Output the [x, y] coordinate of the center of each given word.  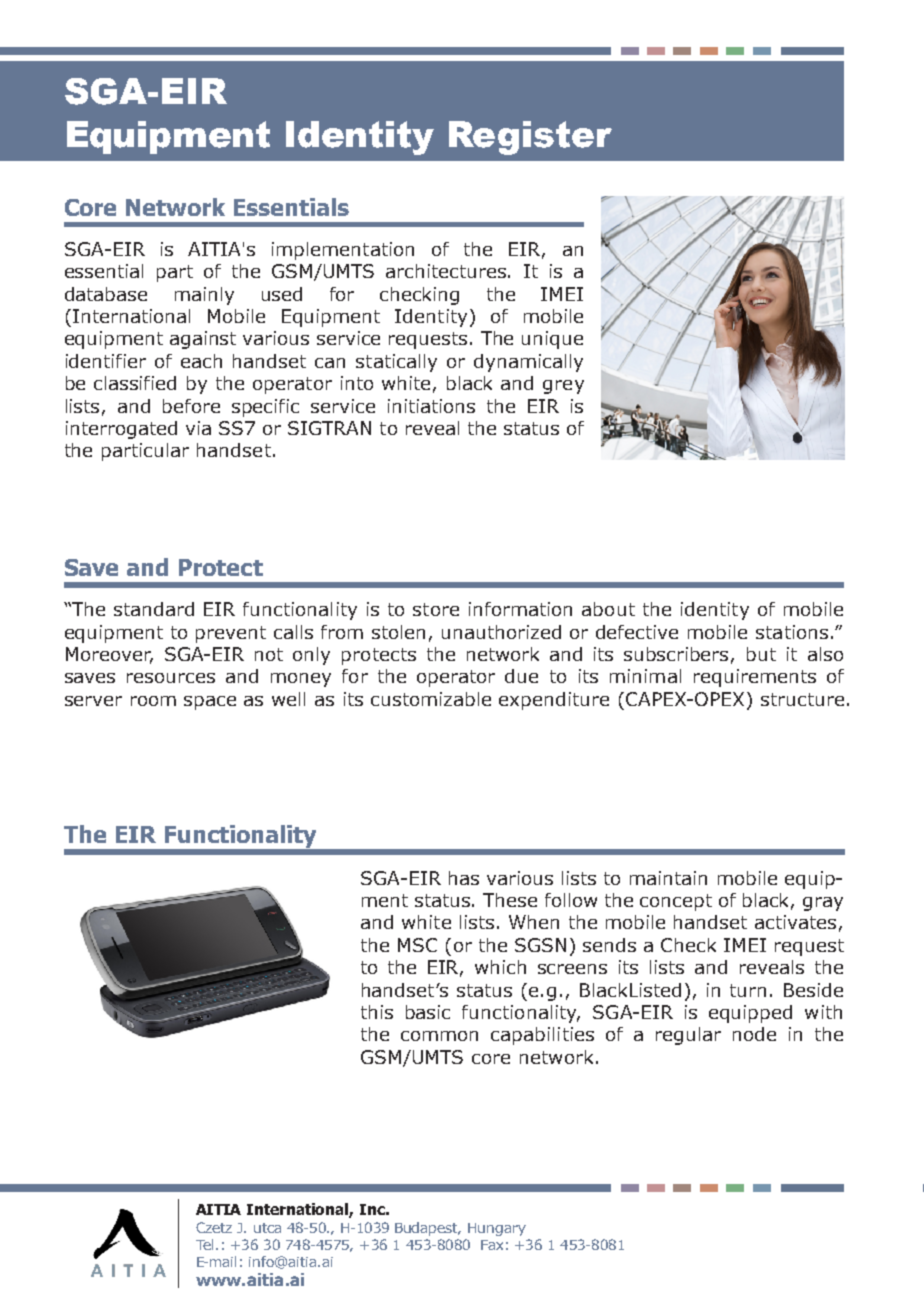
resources [171, 678]
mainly [204, 296]
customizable [431, 699]
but [761, 654]
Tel [204, 1244]
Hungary [497, 1229]
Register [530, 138]
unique [552, 340]
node [754, 1034]
